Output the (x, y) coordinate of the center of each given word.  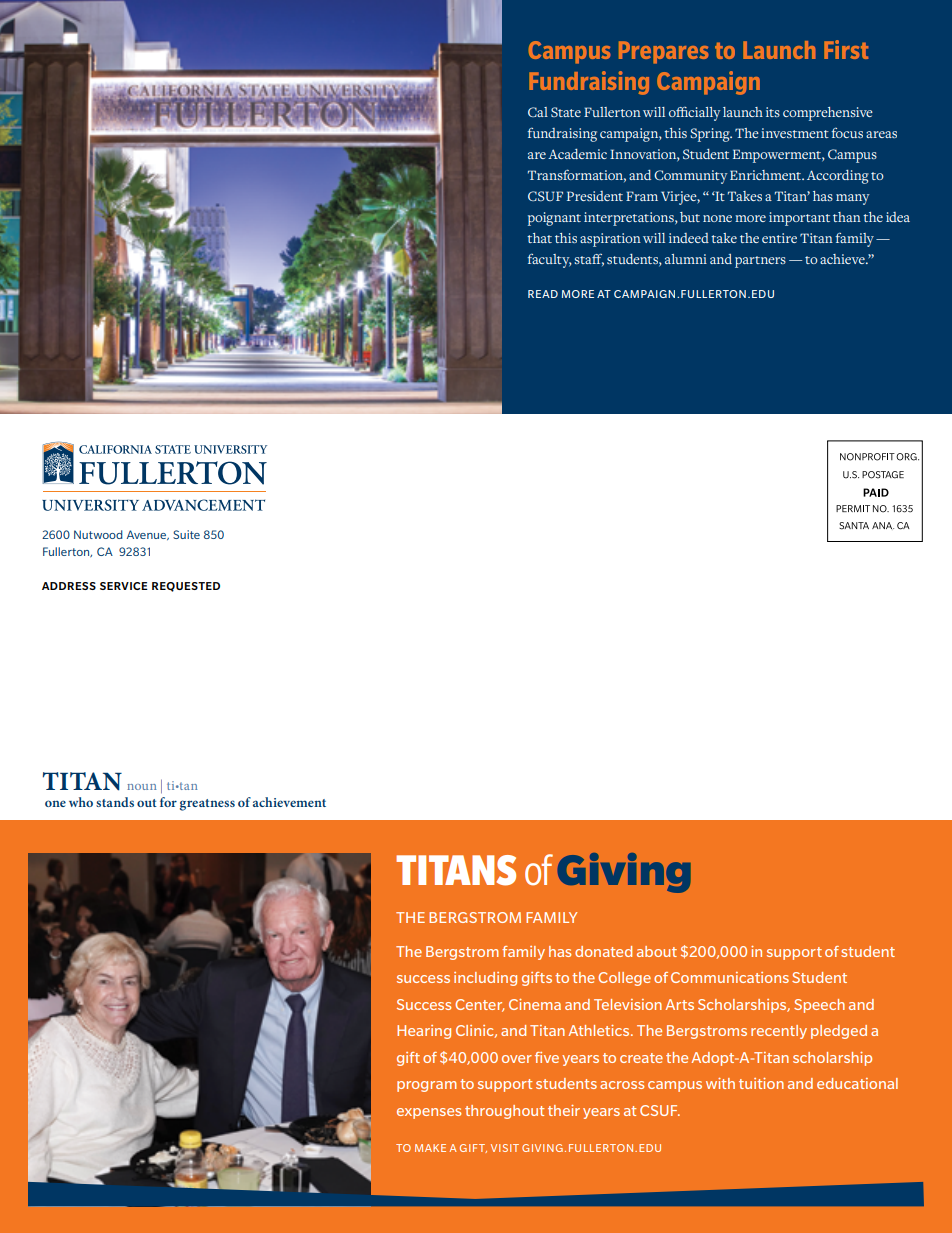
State (566, 112)
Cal (538, 112)
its (773, 112)
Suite (186, 534)
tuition (761, 1083)
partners (760, 262)
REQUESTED (186, 587)
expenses (429, 1113)
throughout (504, 1112)
